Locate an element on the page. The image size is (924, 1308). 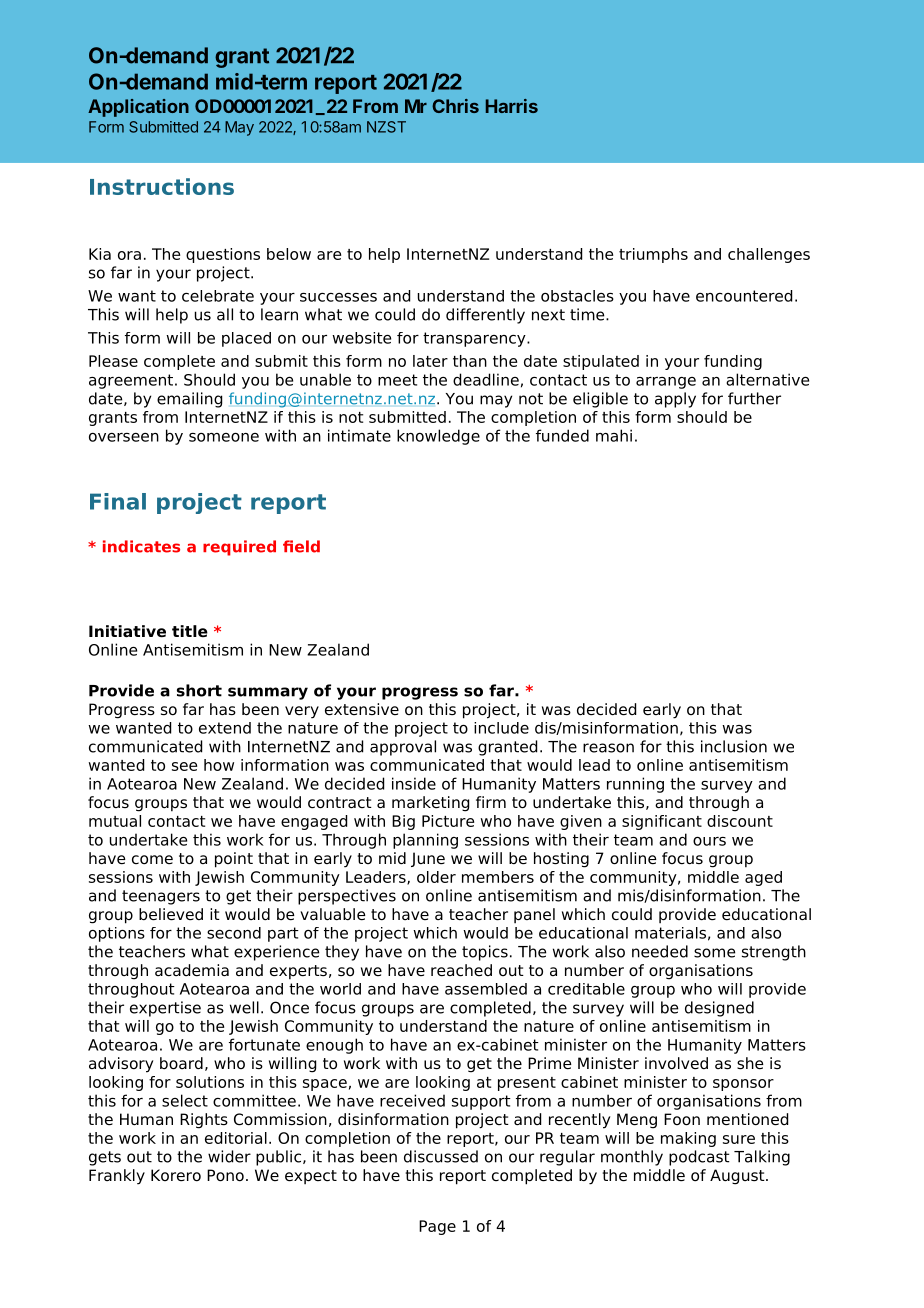
Final is located at coordinates (118, 501).
